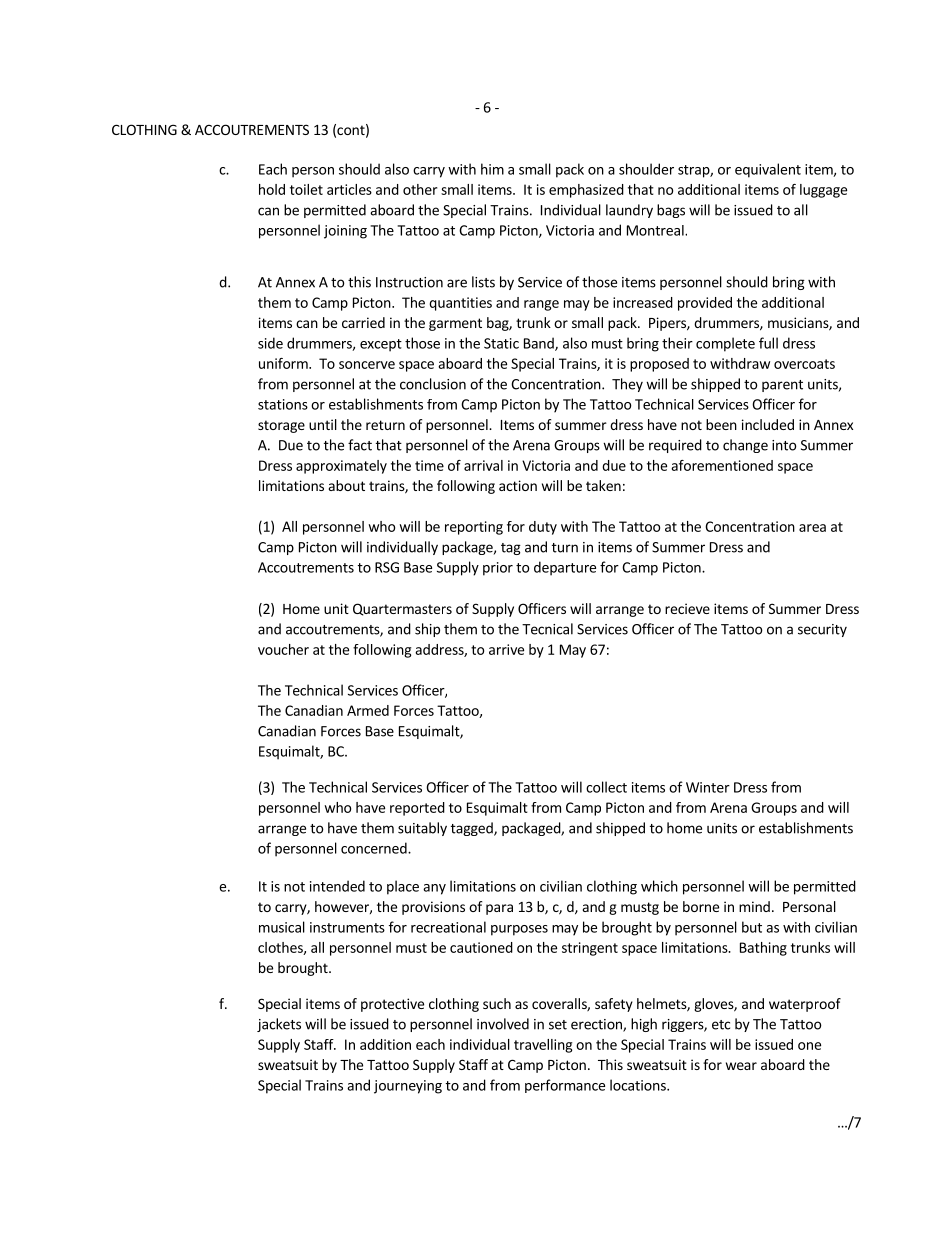  Describe the element at coordinates (499, 909) in the document. I see `para` at that location.
